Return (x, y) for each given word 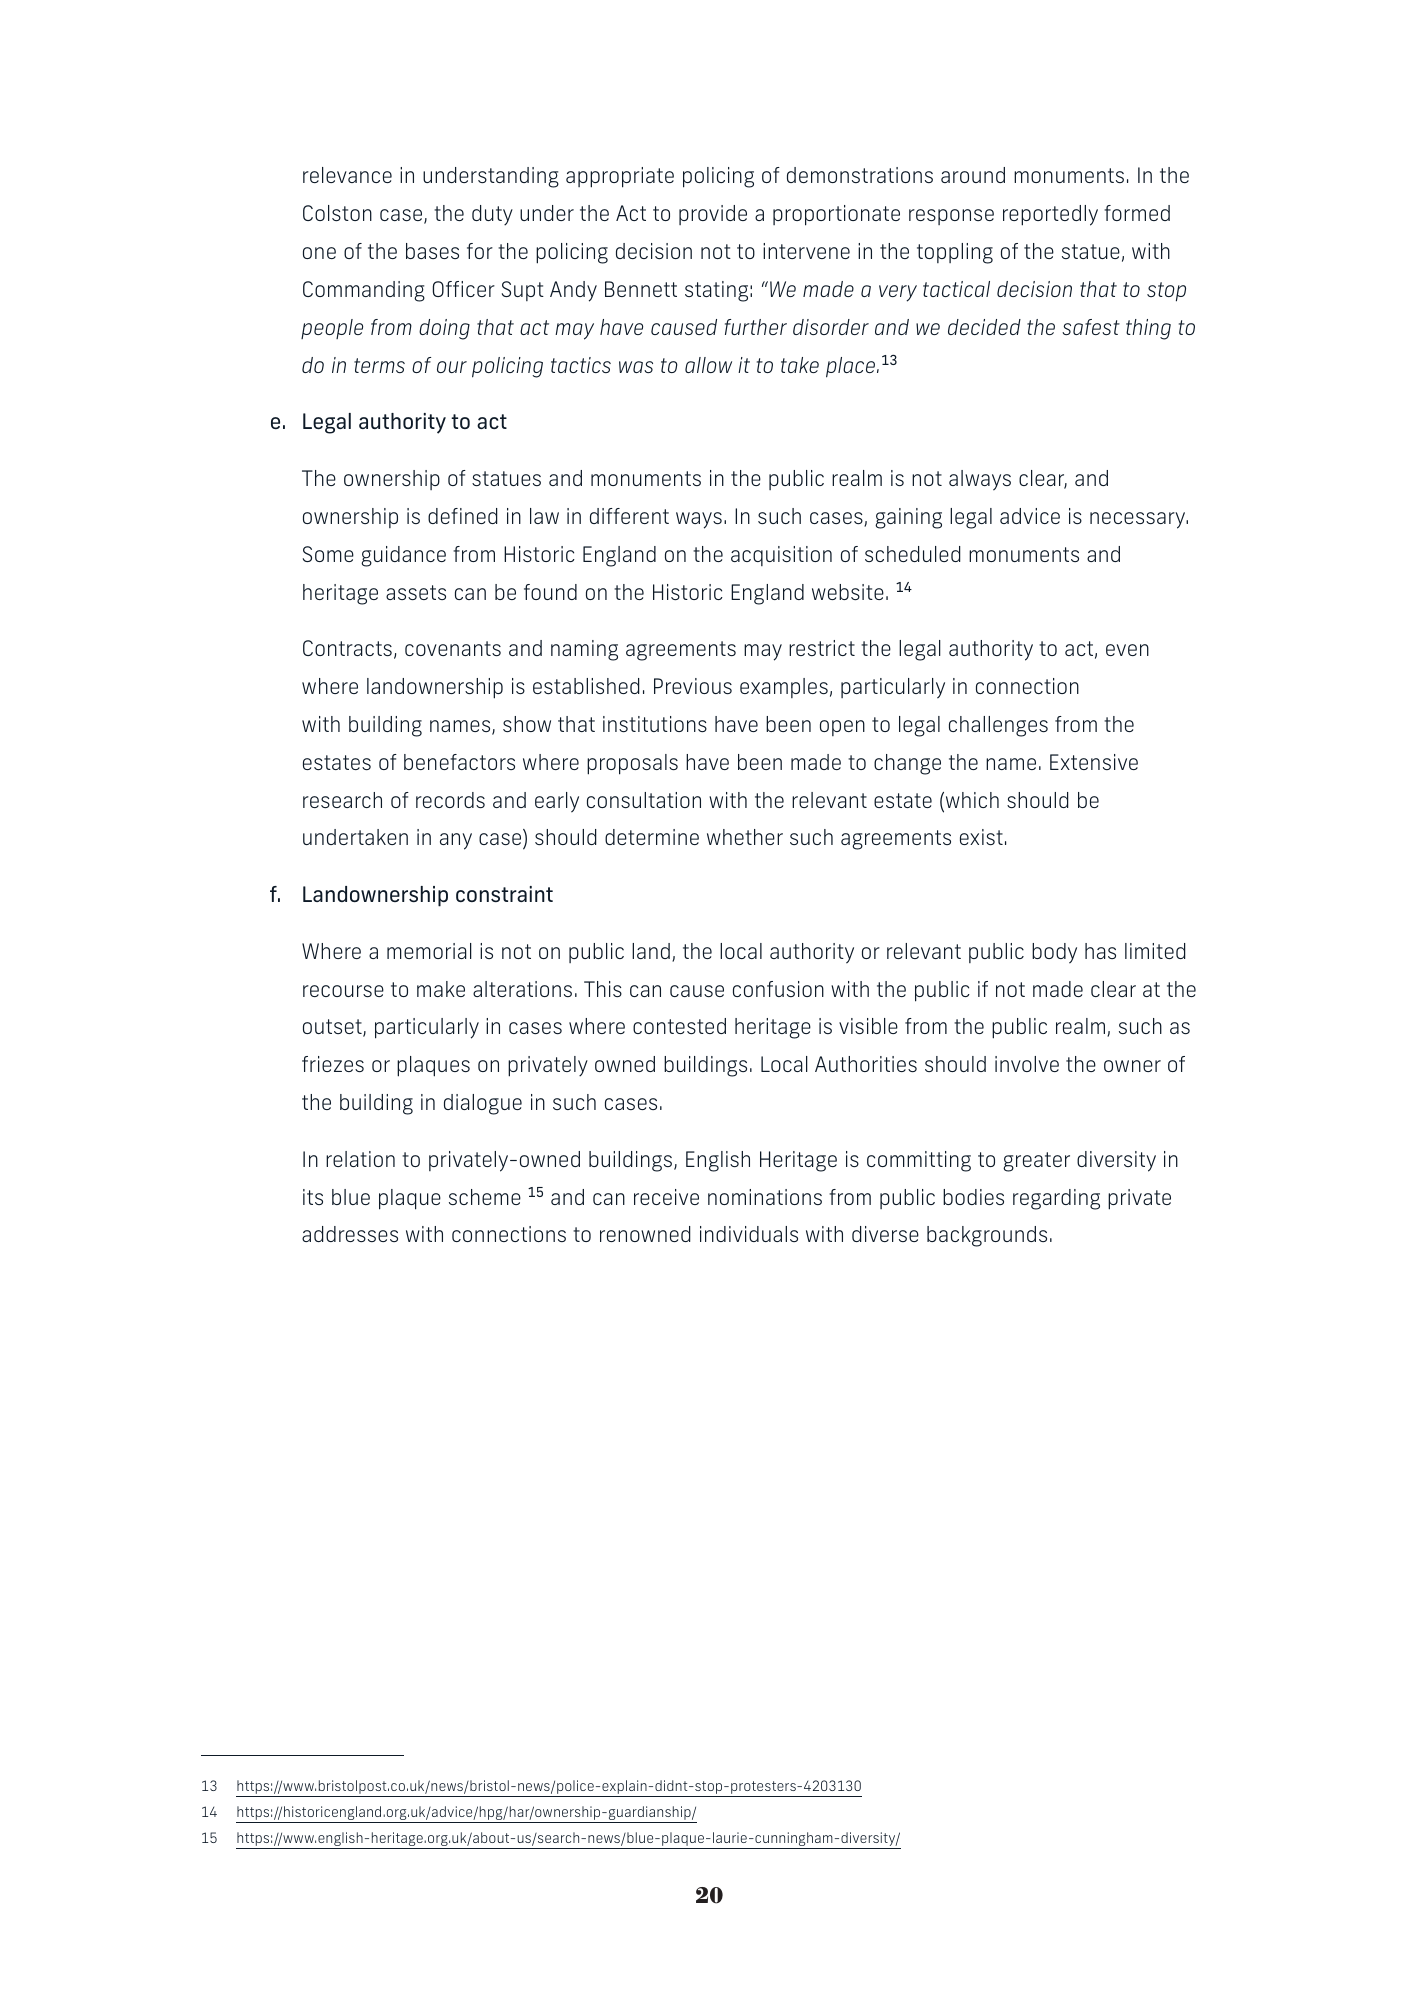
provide (713, 215)
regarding (1056, 1199)
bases (432, 251)
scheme (485, 1197)
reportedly (1050, 215)
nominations (765, 1197)
